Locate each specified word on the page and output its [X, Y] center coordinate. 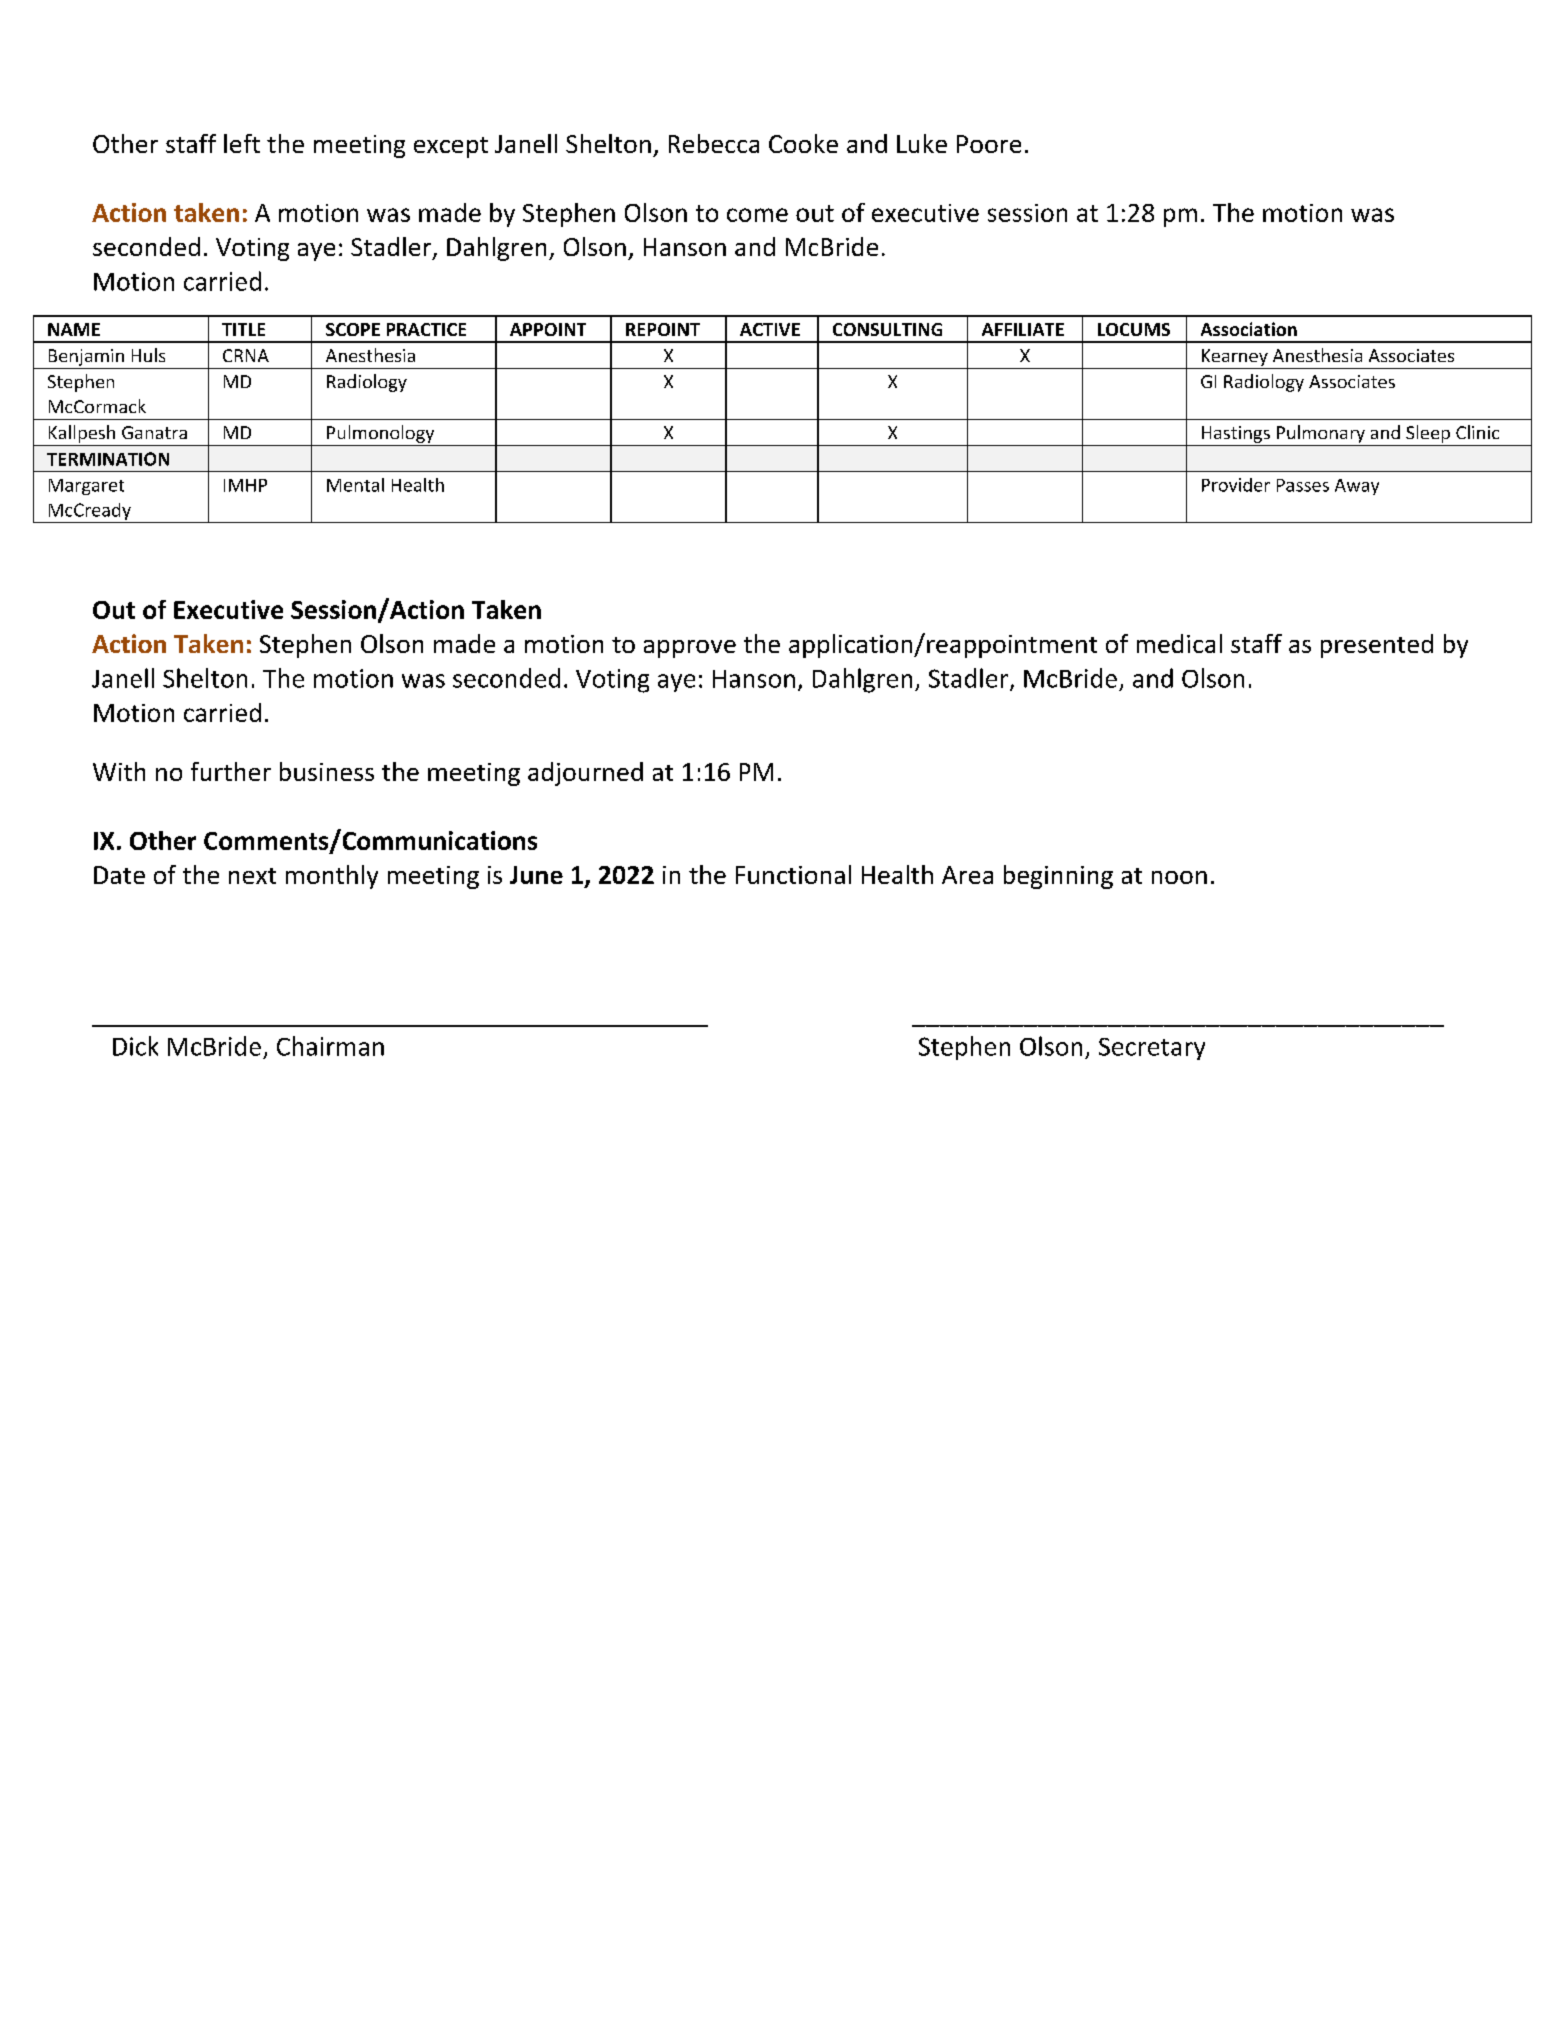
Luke [922, 143]
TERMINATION [108, 459]
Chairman [330, 1046]
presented [1377, 646]
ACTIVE [770, 329]
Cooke [803, 143]
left [242, 143]
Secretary [1152, 1049]
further [231, 771]
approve [690, 649]
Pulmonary [1321, 434]
